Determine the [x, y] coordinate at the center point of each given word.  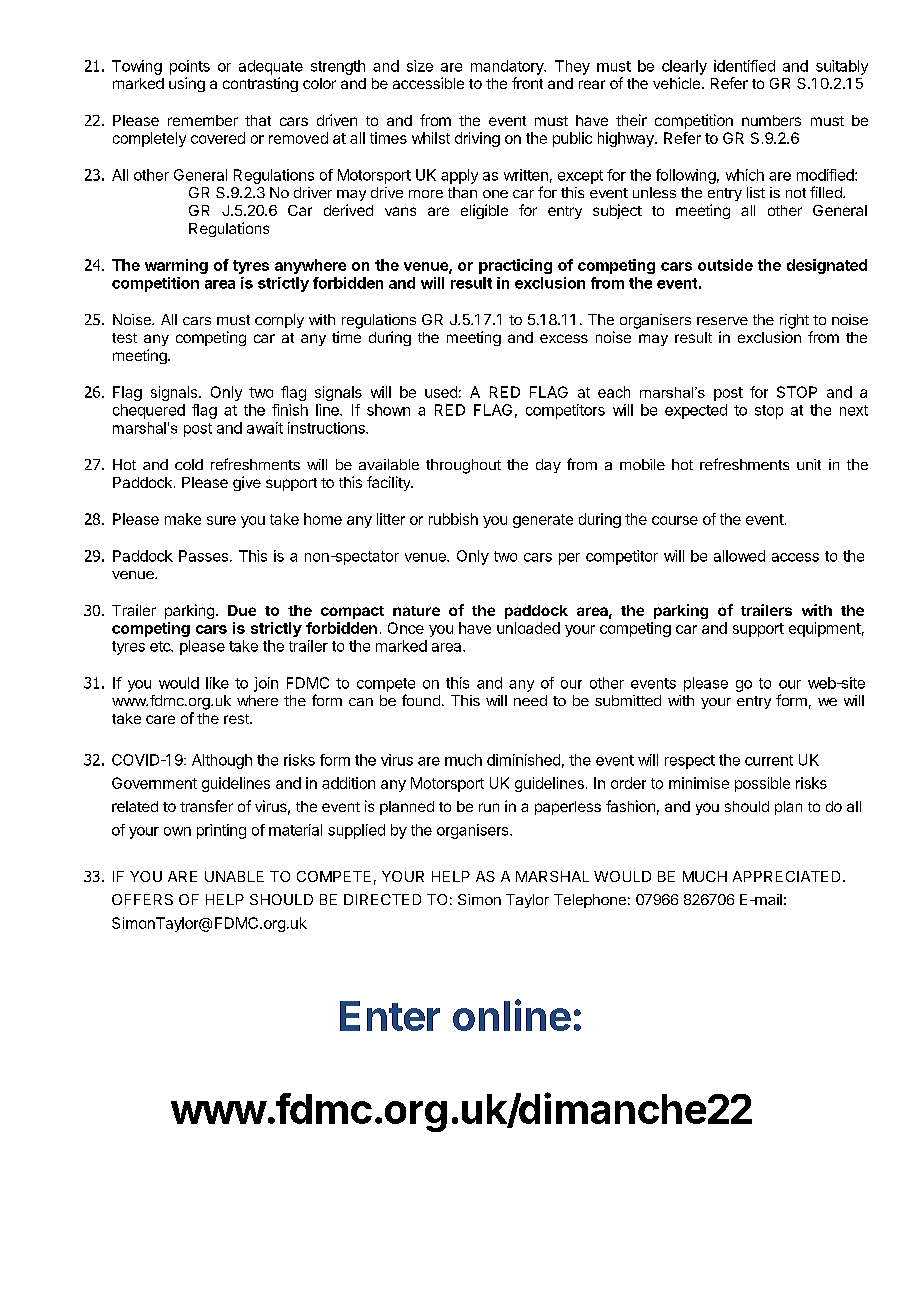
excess [564, 338]
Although [222, 761]
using [187, 84]
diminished [523, 760]
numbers [771, 120]
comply [279, 321]
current [769, 760]
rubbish [453, 519]
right [794, 321]
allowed [739, 556]
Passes [203, 556]
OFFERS [142, 899]
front [527, 83]
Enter [390, 1016]
